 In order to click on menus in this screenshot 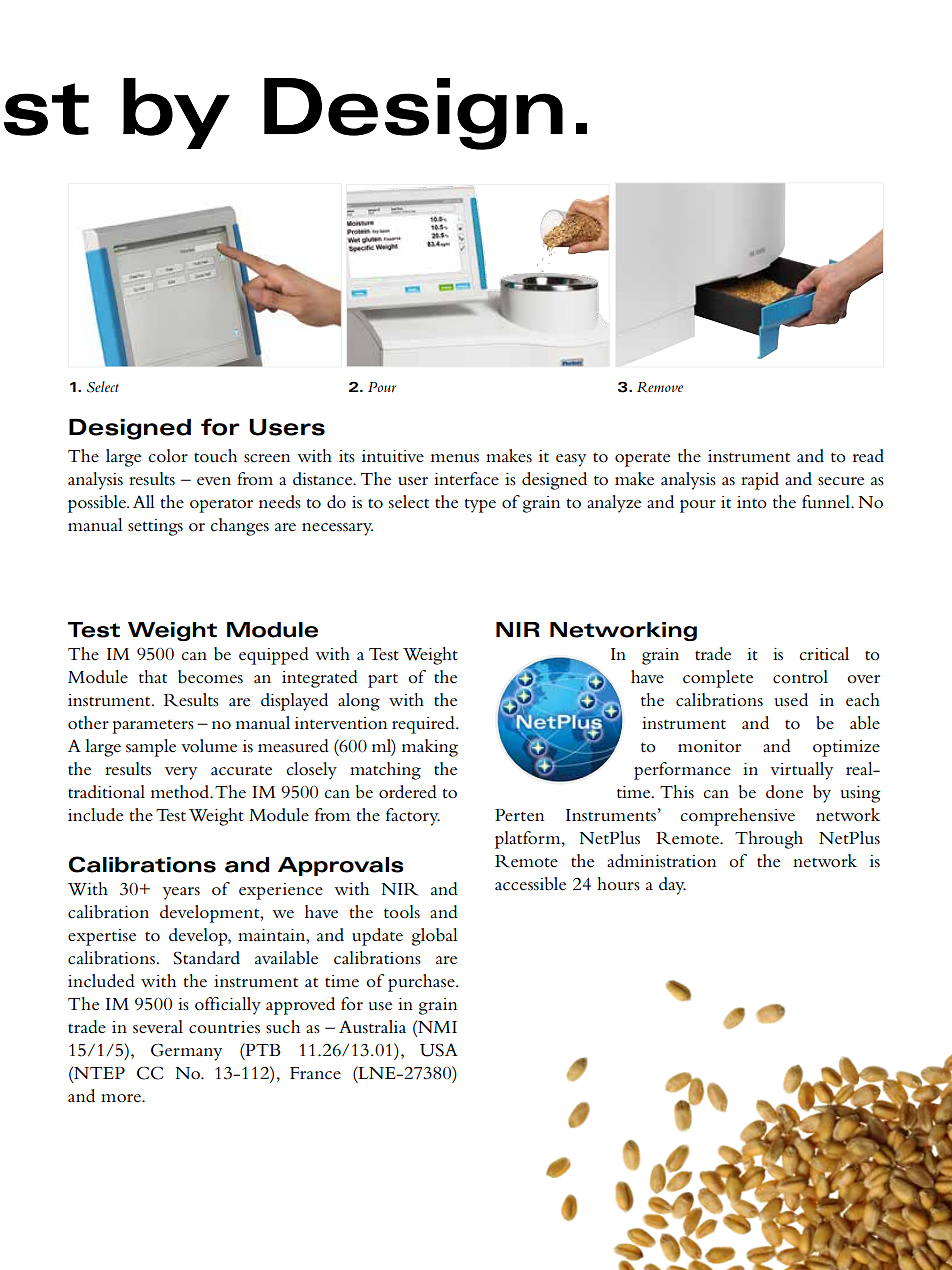, I will do `click(455, 458)`.
